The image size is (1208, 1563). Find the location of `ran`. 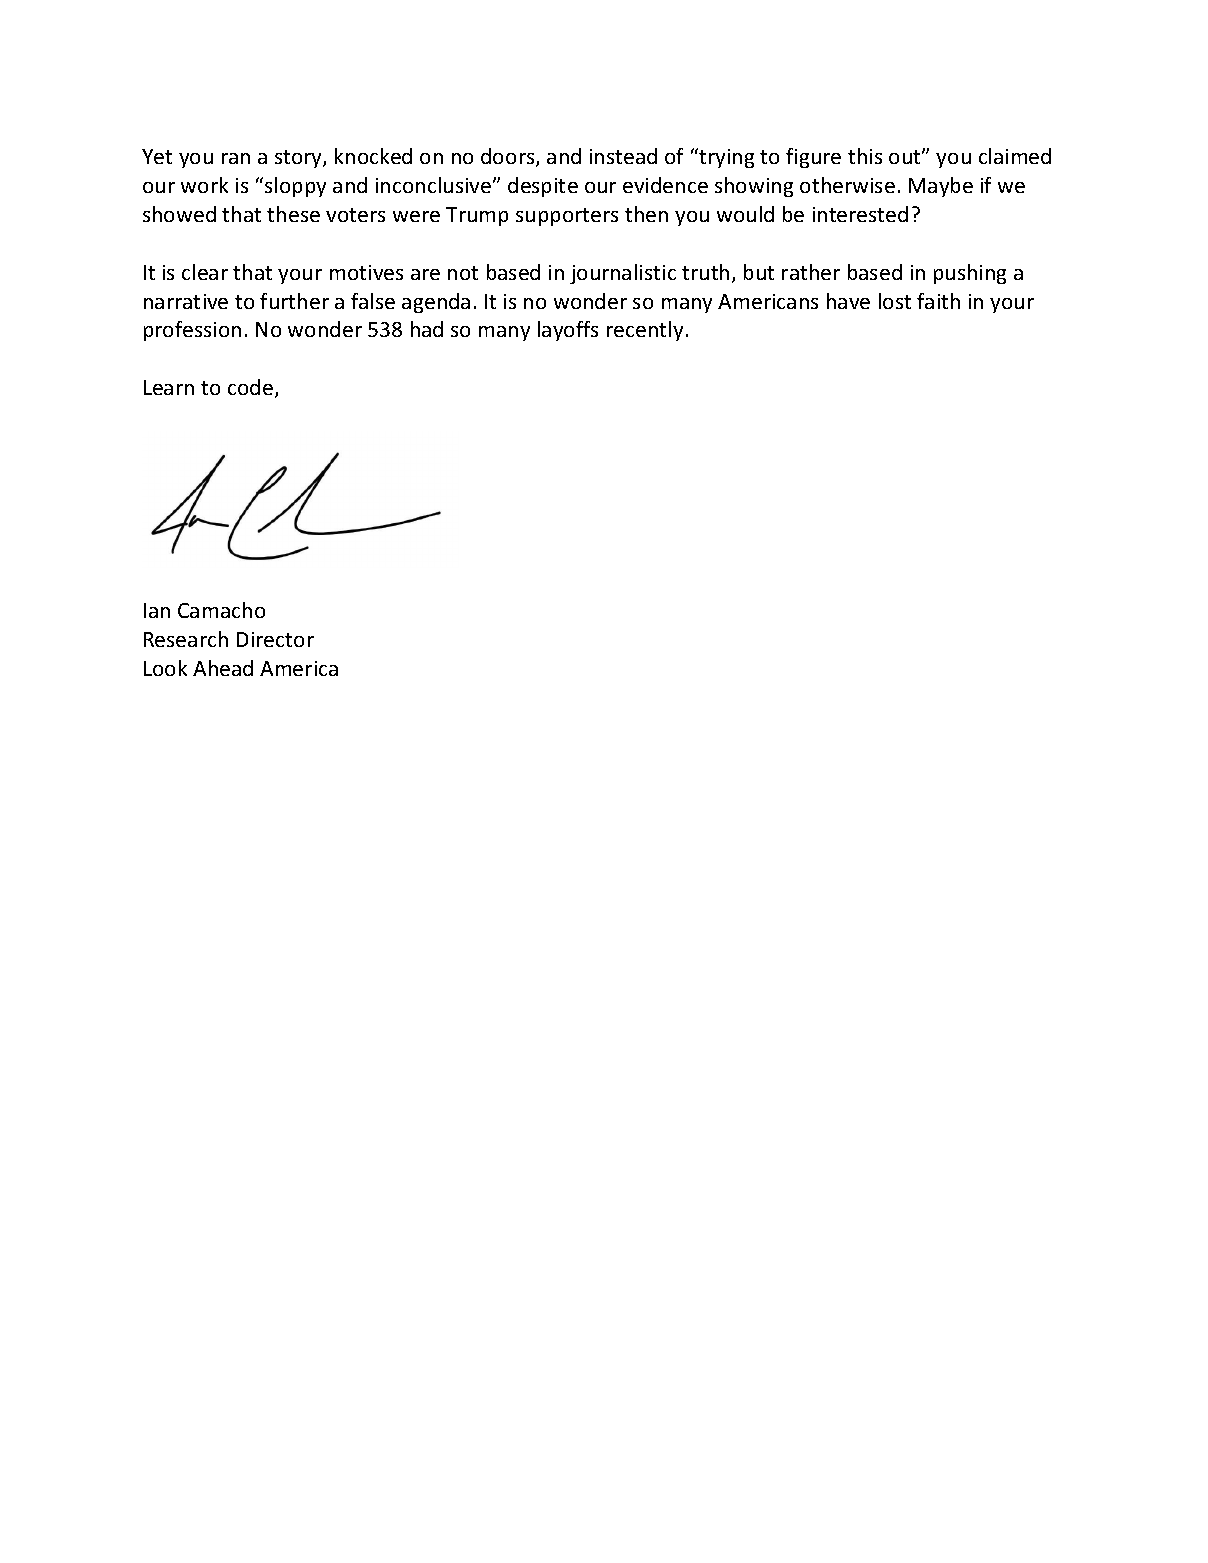

ran is located at coordinates (236, 158).
